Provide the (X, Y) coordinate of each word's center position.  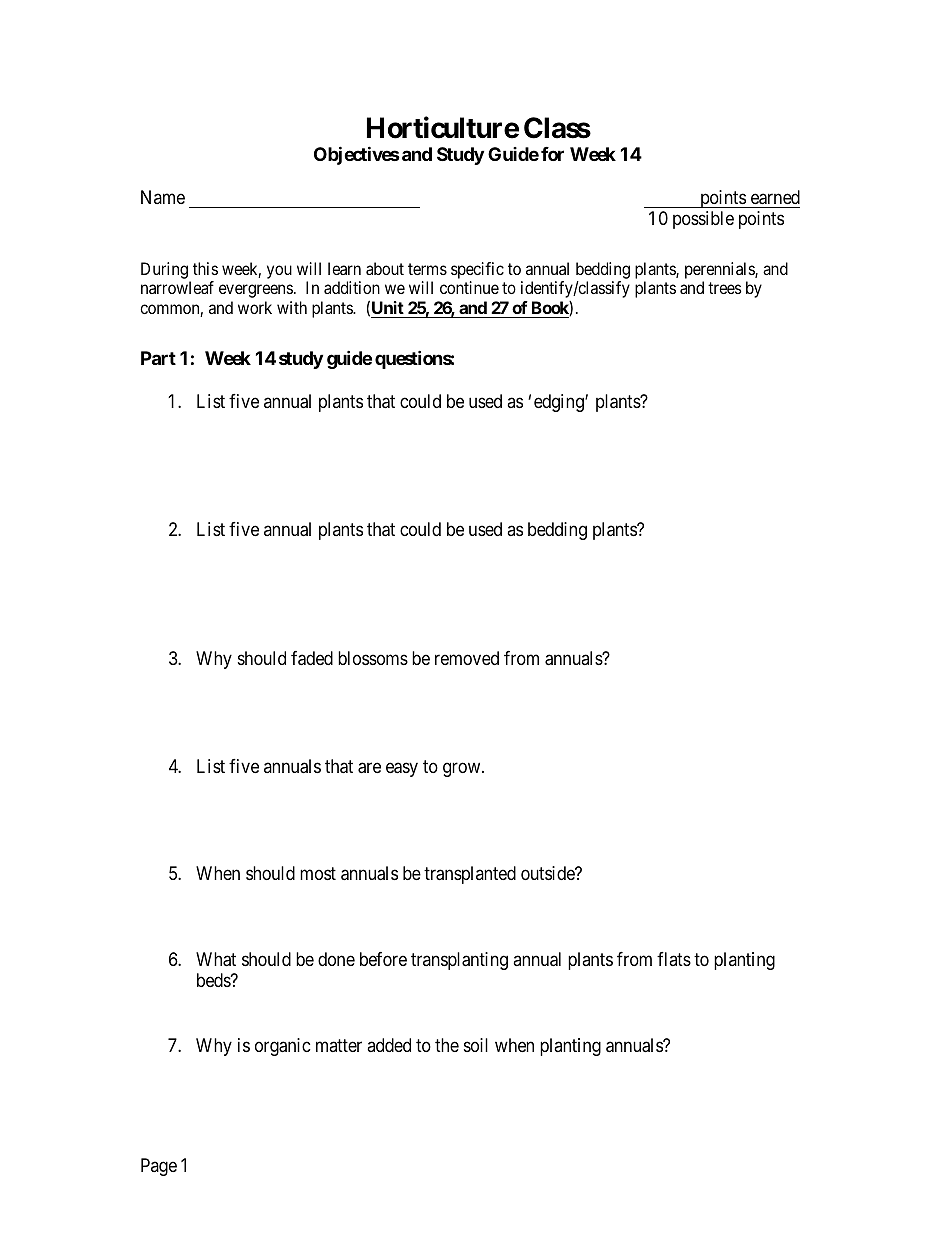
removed (467, 658)
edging (560, 403)
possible (703, 220)
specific (477, 272)
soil (476, 1045)
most (318, 873)
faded (312, 658)
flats (674, 959)
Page (159, 1167)
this (205, 268)
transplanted (470, 875)
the (447, 1045)
